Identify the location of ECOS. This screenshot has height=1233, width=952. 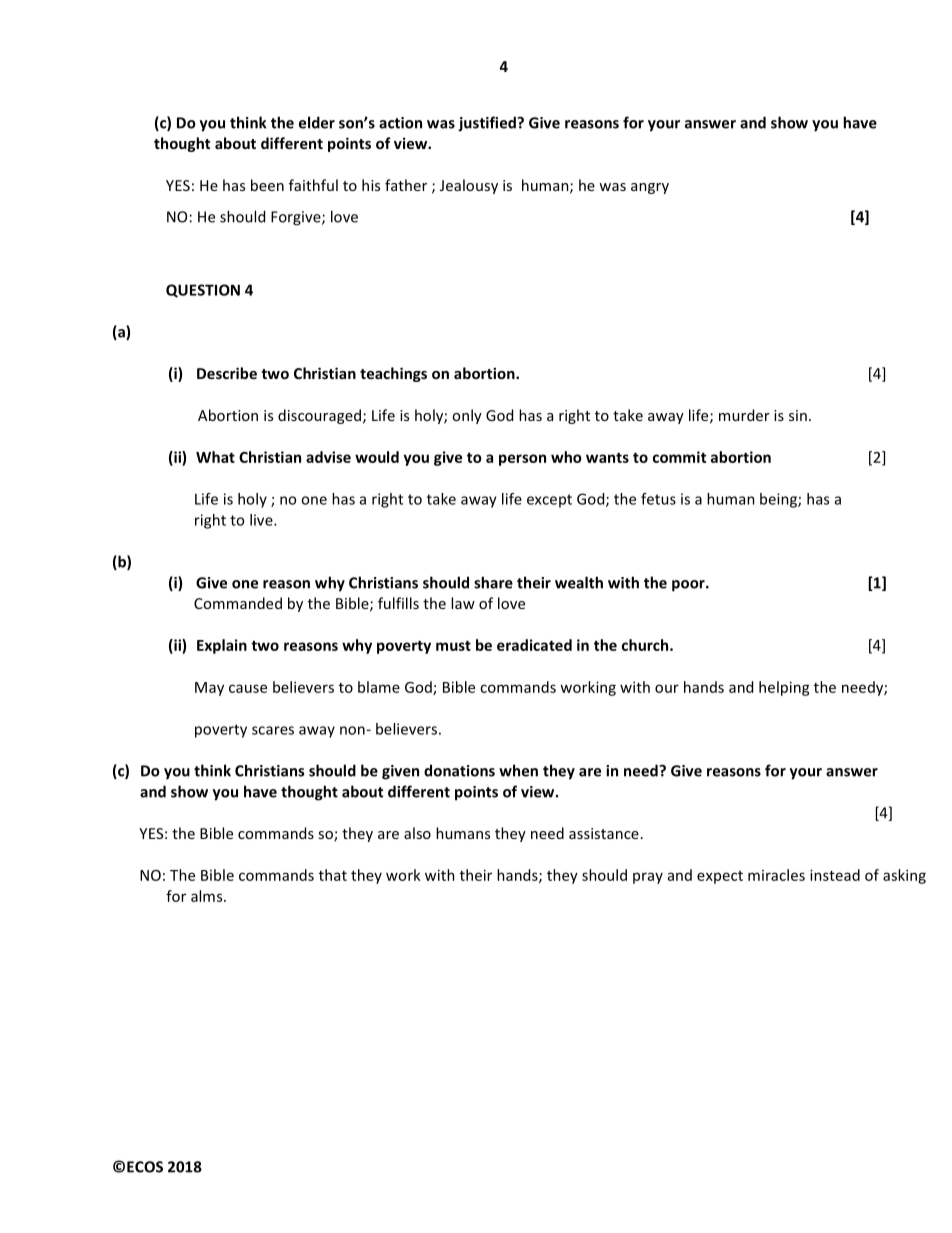
(145, 1167).
